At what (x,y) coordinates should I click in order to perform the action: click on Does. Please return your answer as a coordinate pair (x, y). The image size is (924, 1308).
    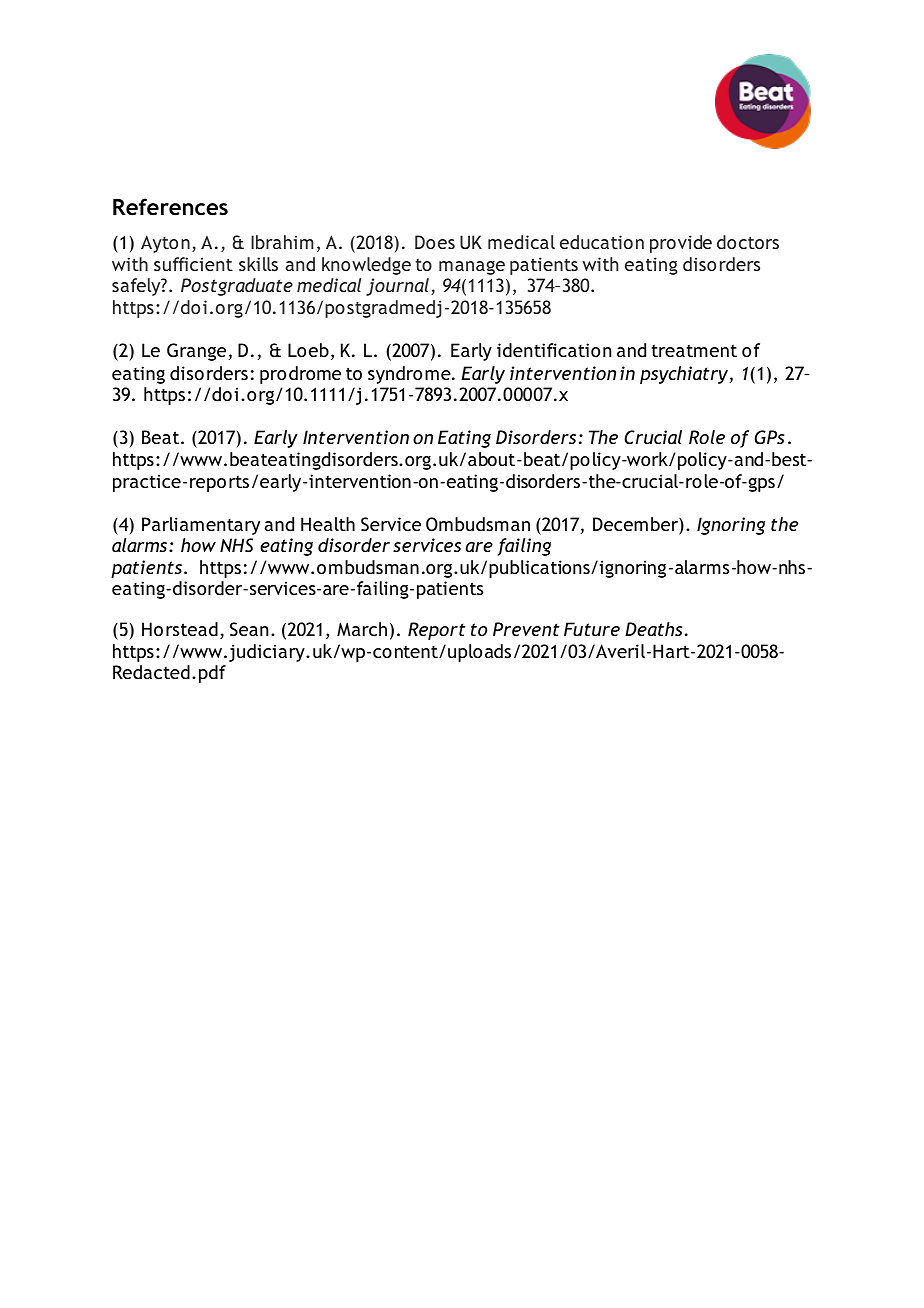
    Looking at the image, I should click on (435, 242).
